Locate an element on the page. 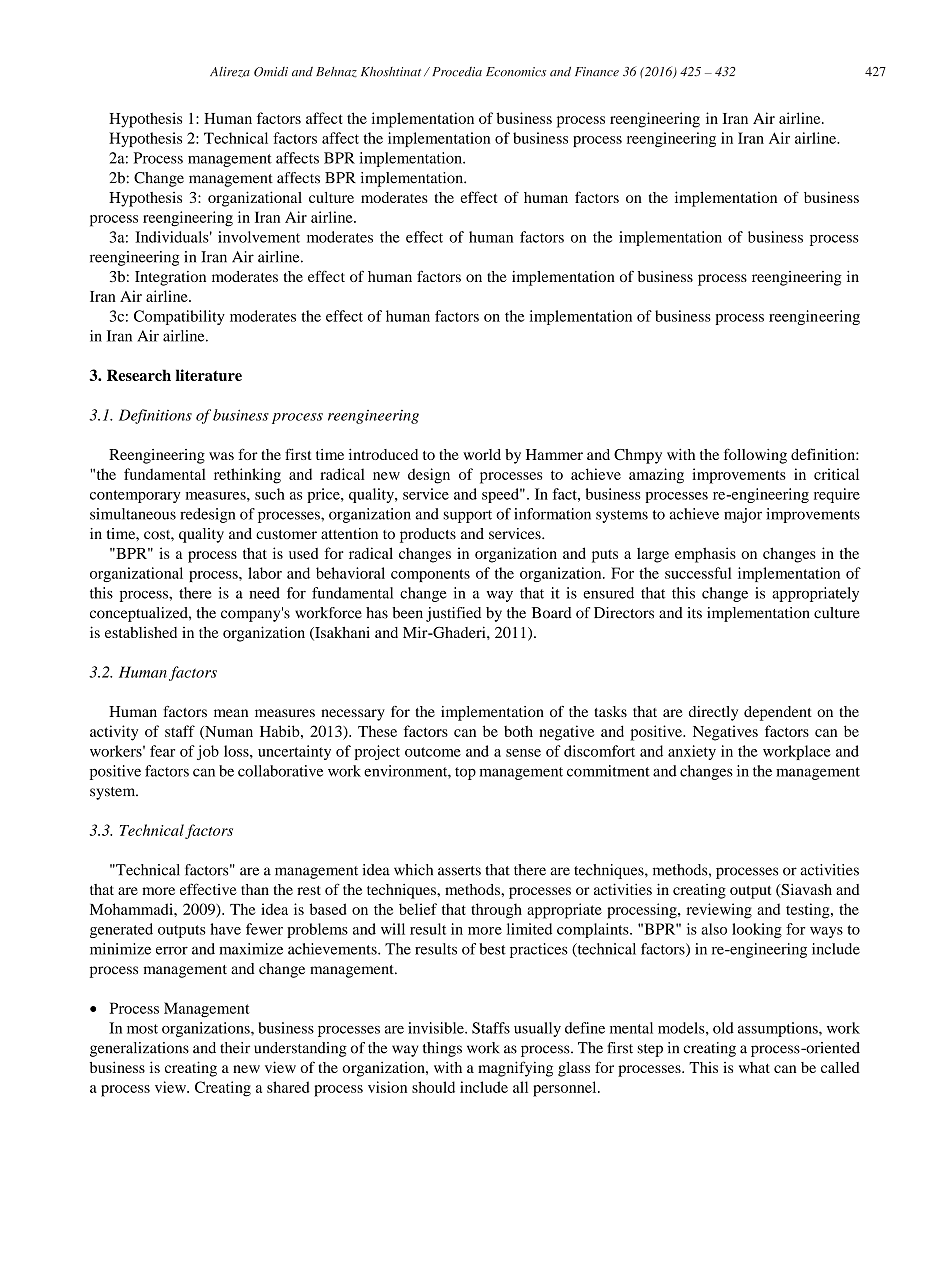  involvement is located at coordinates (259, 237).
